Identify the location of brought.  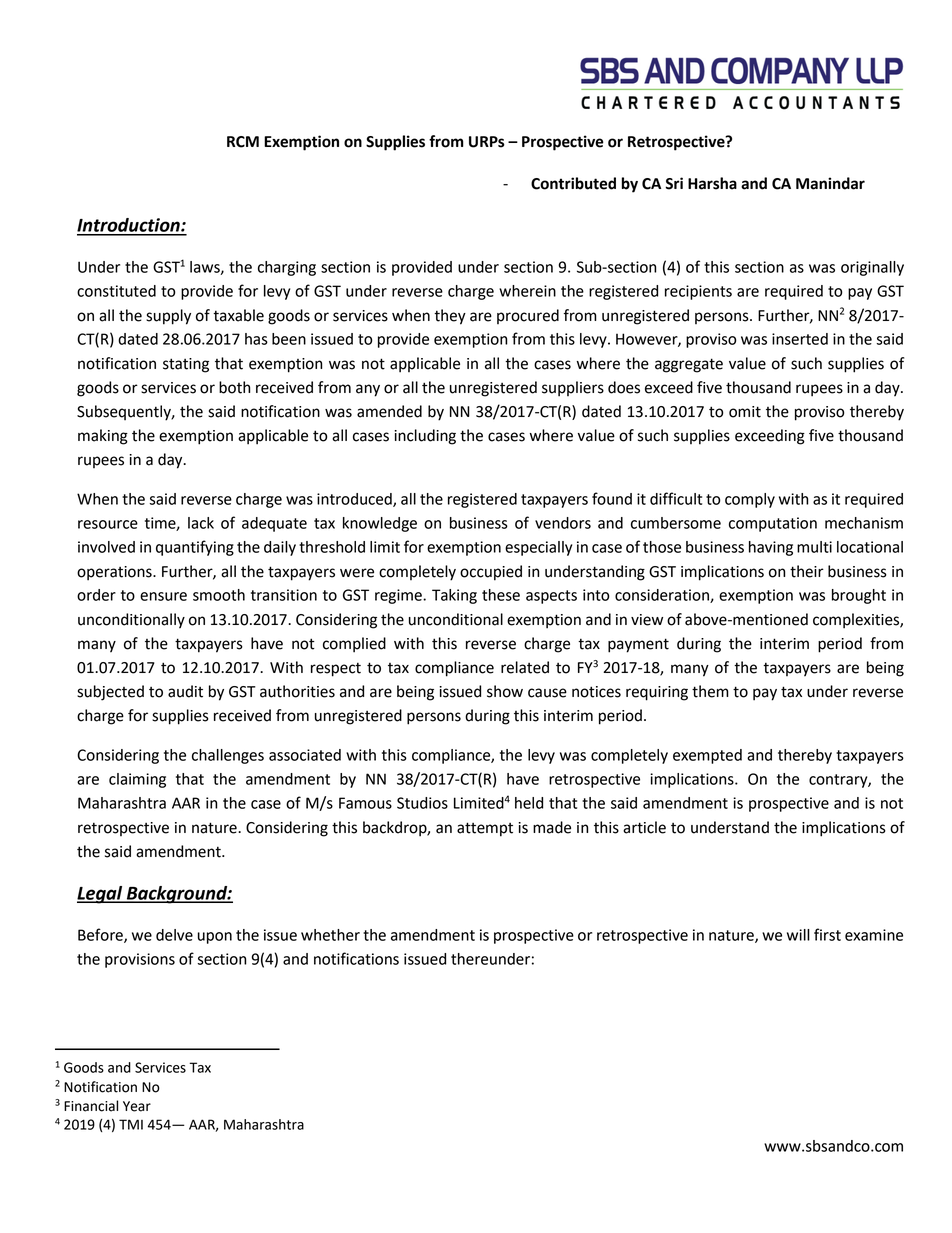
(859, 596).
